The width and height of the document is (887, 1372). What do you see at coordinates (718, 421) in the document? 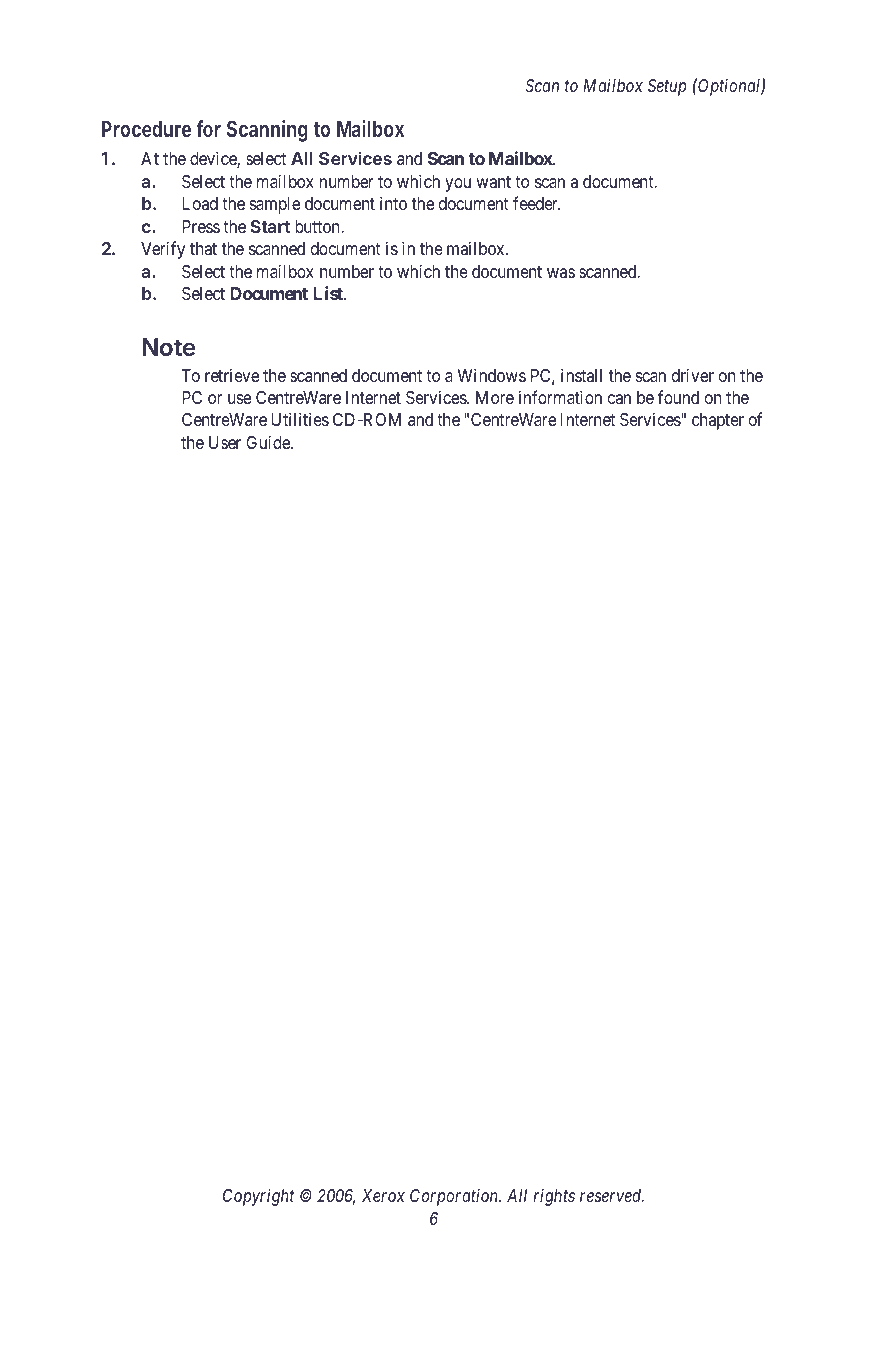
I see `chapter` at bounding box center [718, 421].
